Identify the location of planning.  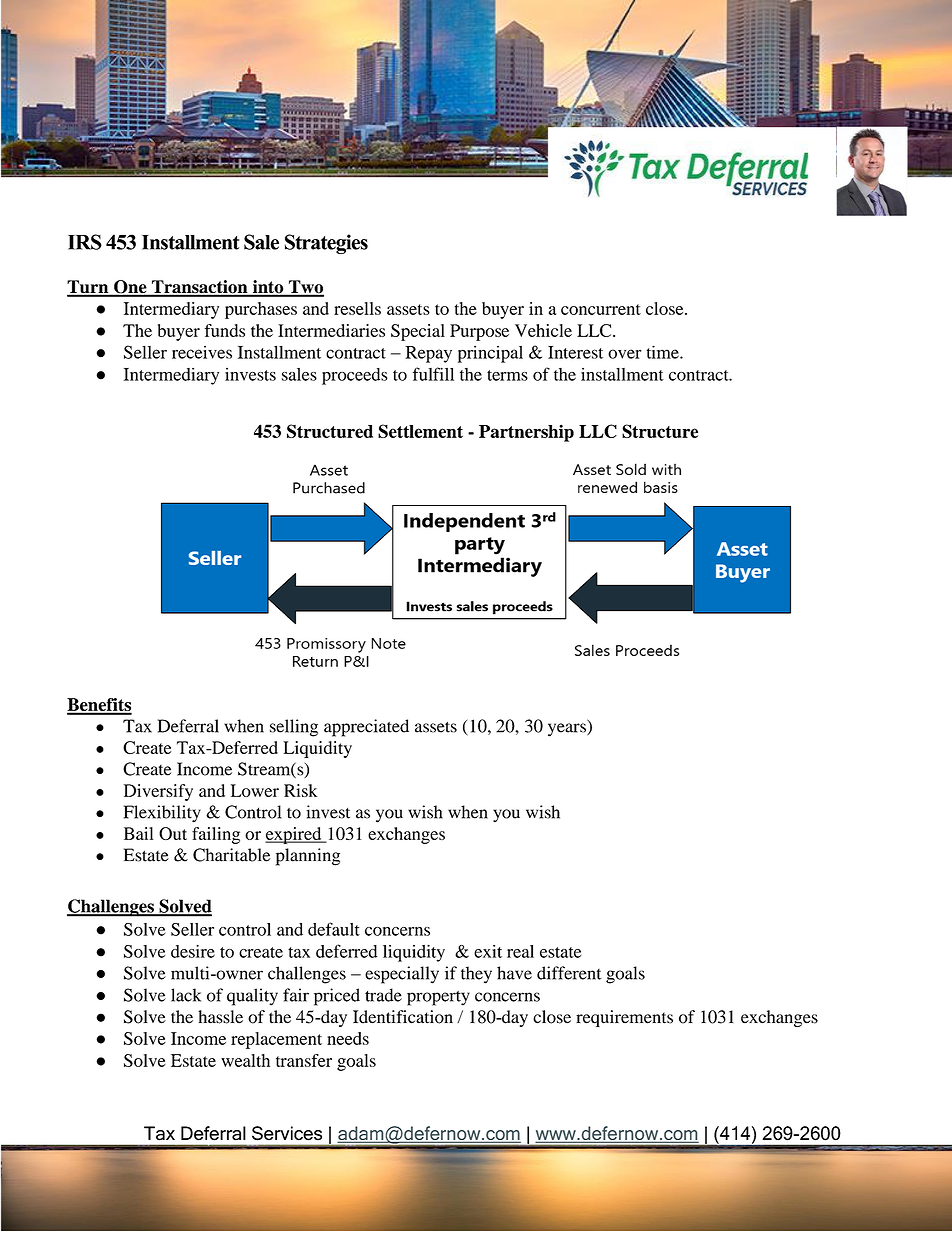
(308, 857).
